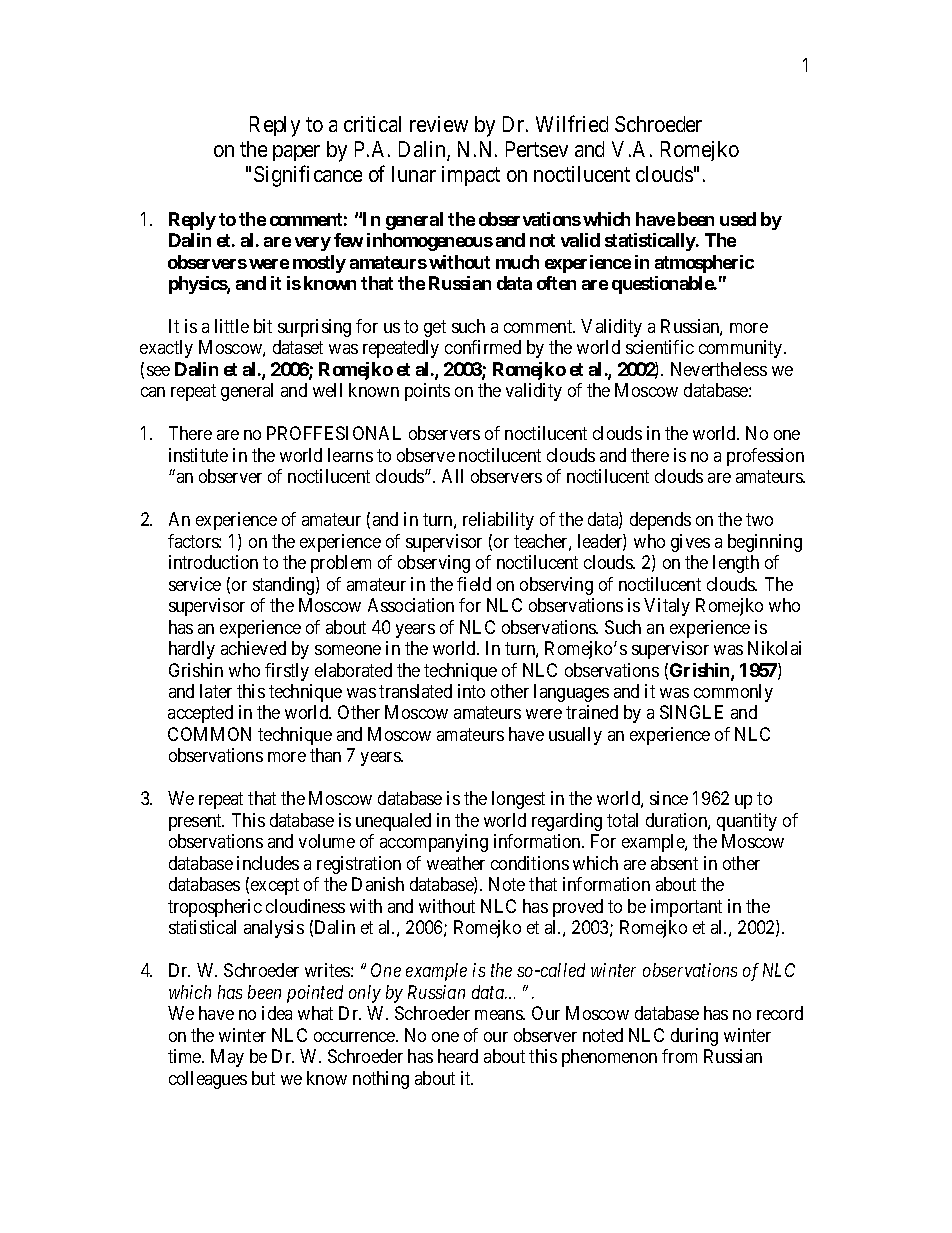 The width and height of the screenshot is (952, 1233). I want to click on impact, so click(471, 176).
